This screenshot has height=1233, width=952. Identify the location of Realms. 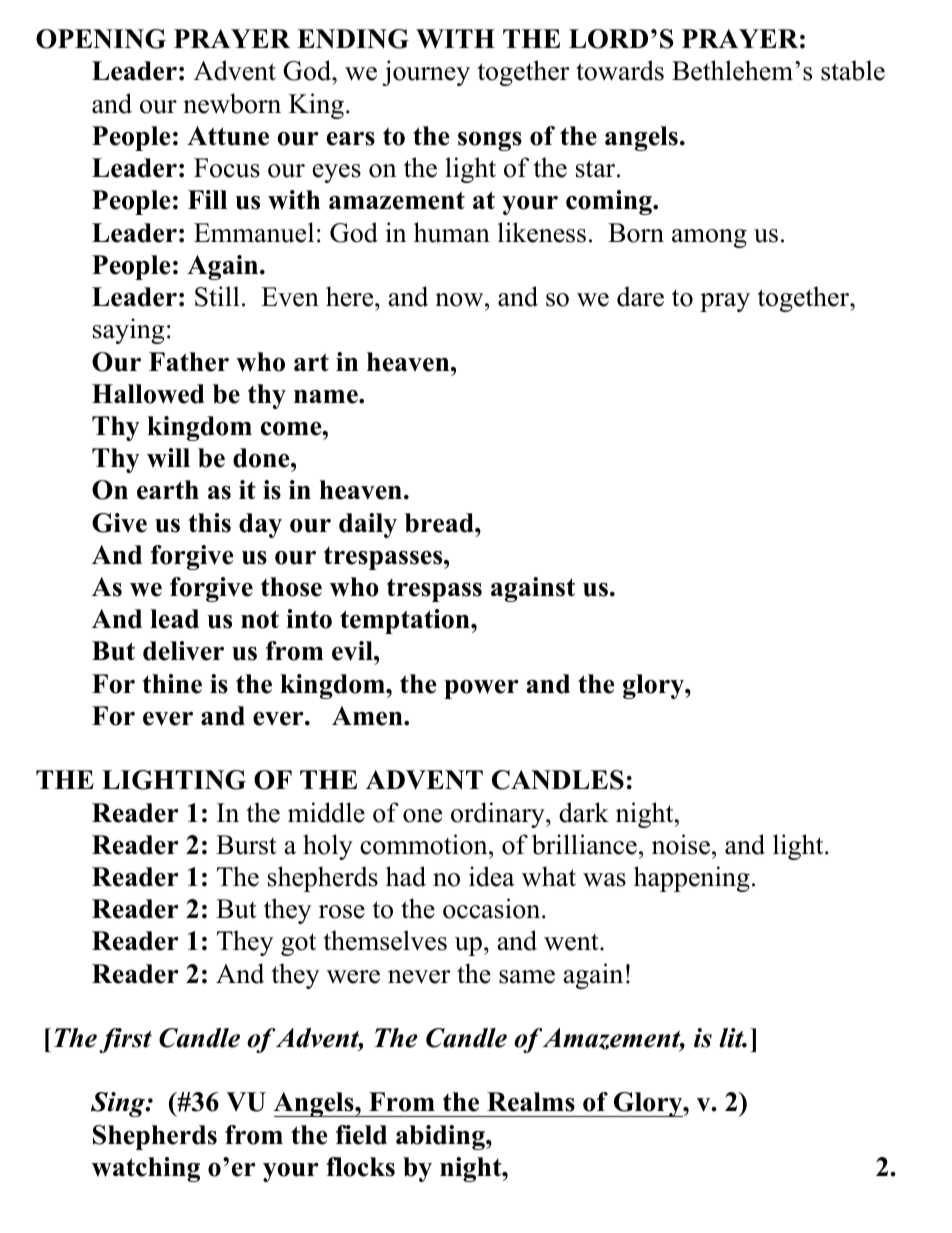
(531, 1102).
